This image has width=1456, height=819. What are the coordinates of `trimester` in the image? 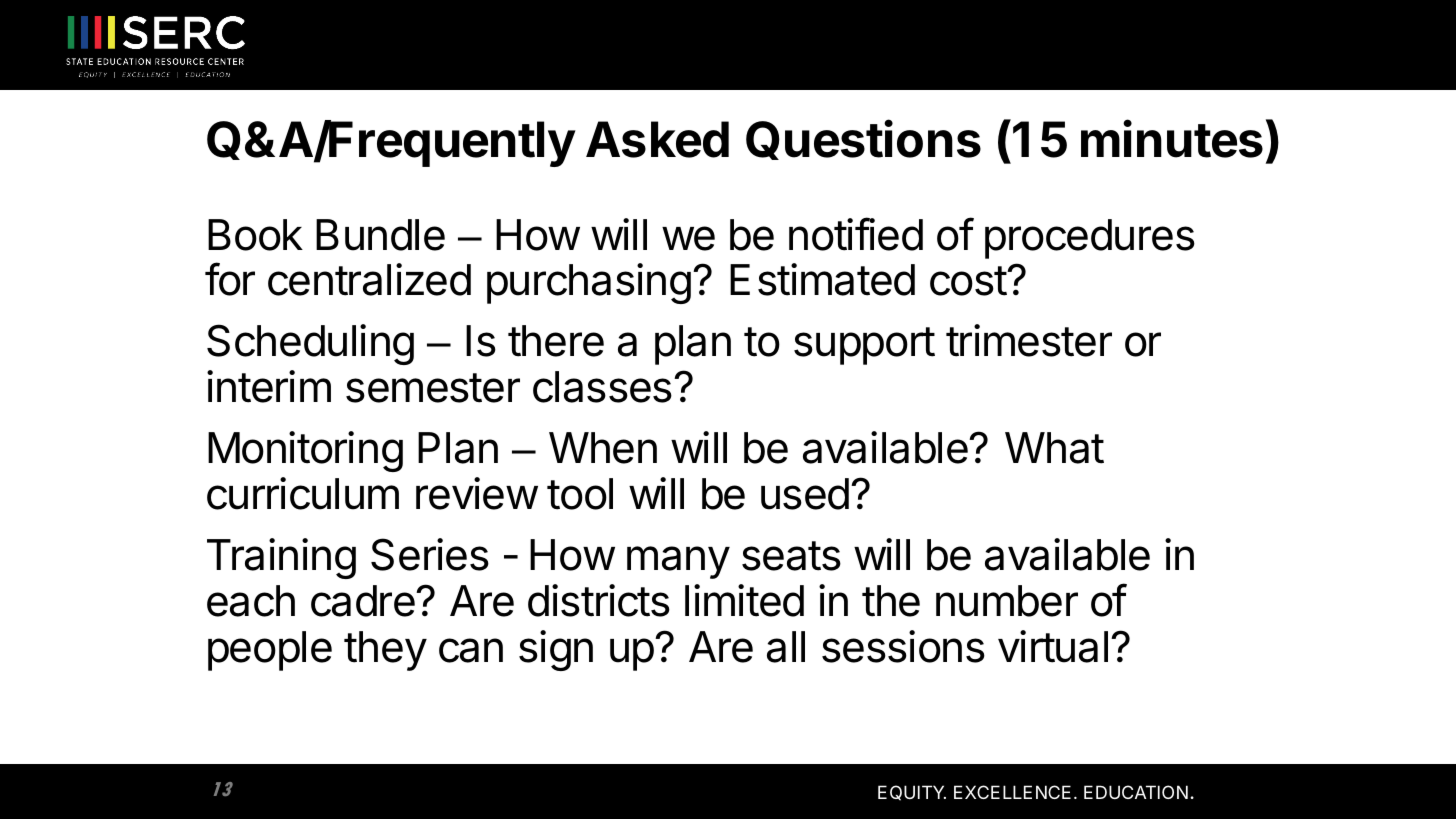 It's located at (1029, 340).
